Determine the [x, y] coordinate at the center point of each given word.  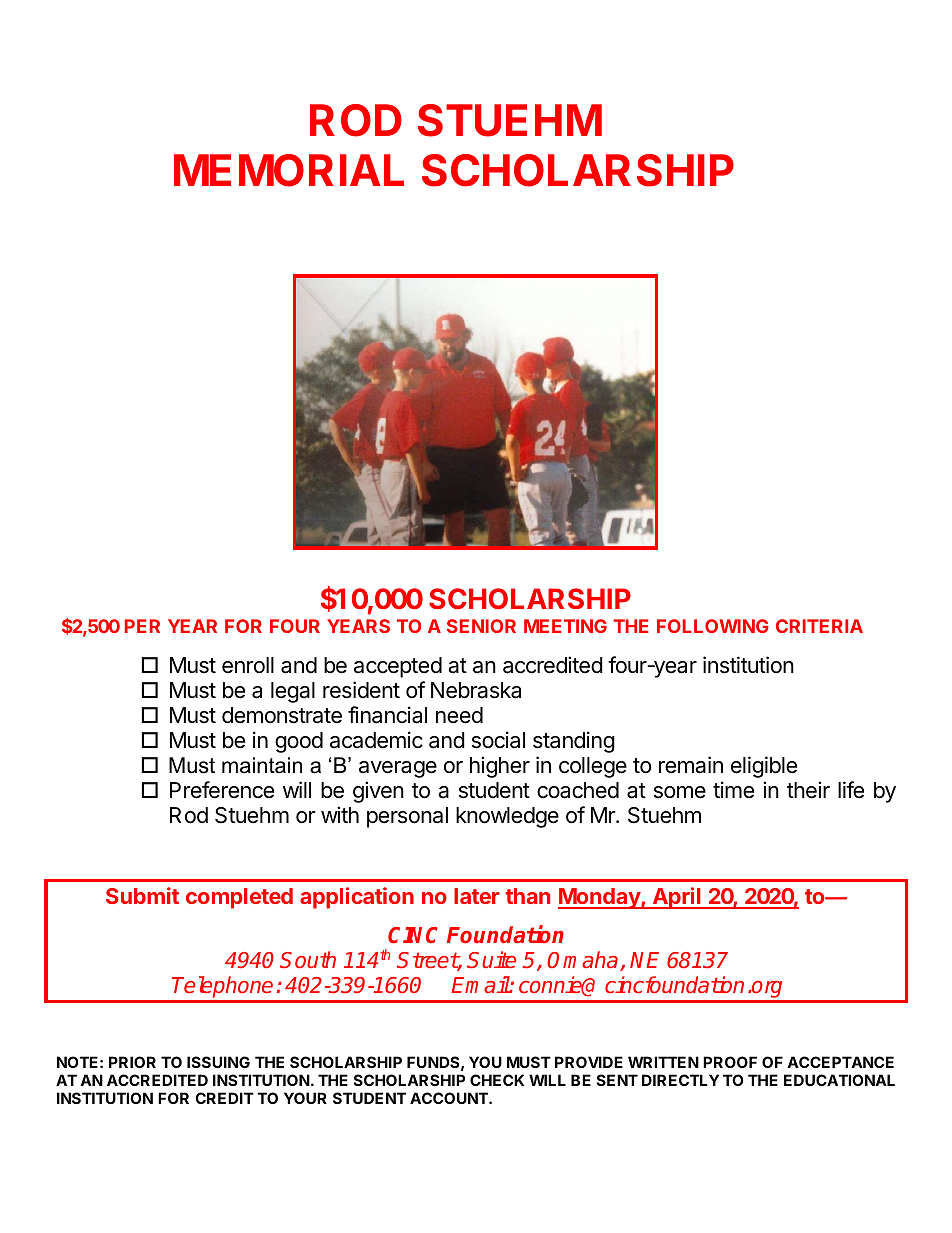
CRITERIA [819, 626]
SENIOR [481, 626]
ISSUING [218, 1062]
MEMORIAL [289, 170]
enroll [248, 665]
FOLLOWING [713, 626]
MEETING [565, 626]
